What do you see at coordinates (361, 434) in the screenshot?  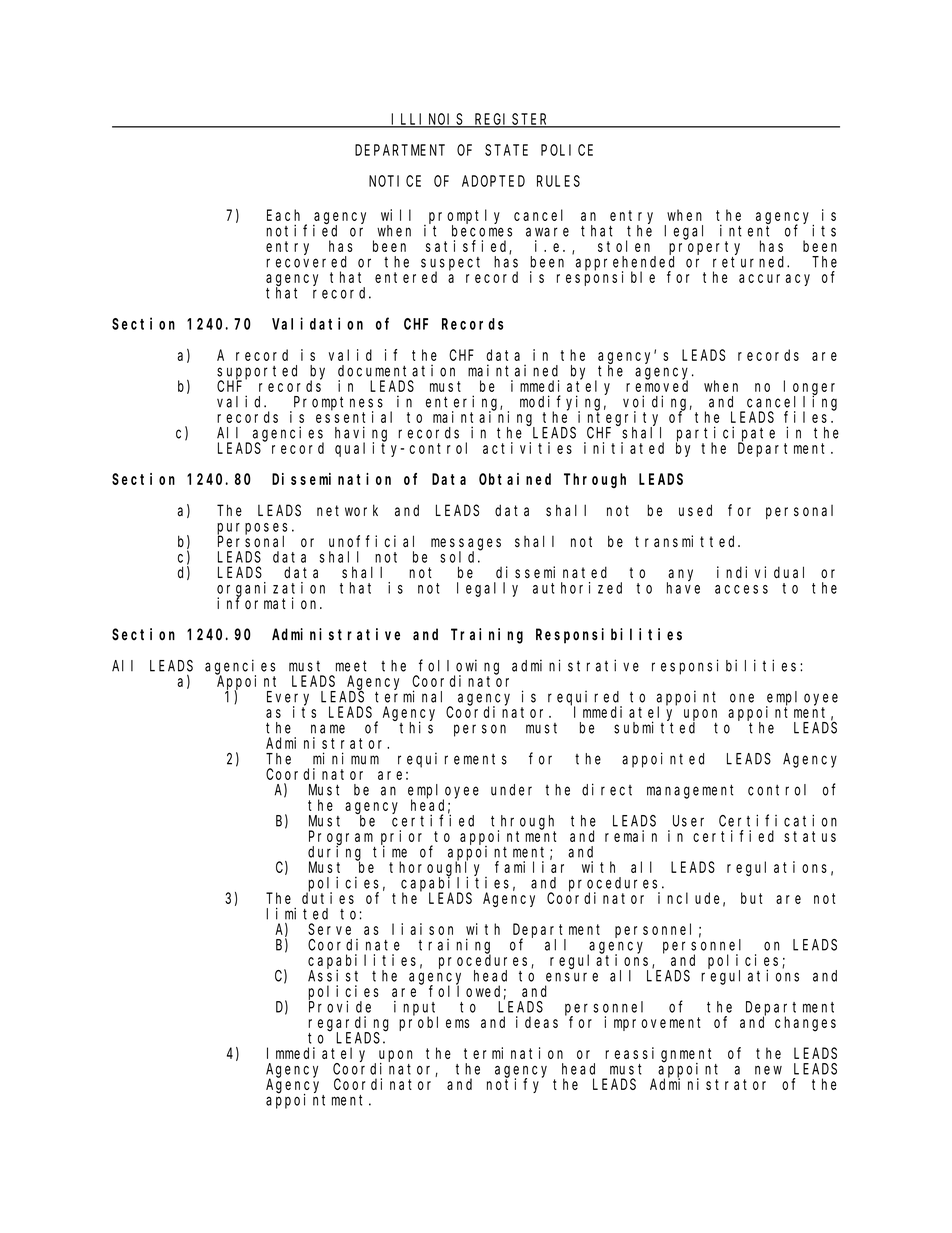 I see `having` at bounding box center [361, 434].
